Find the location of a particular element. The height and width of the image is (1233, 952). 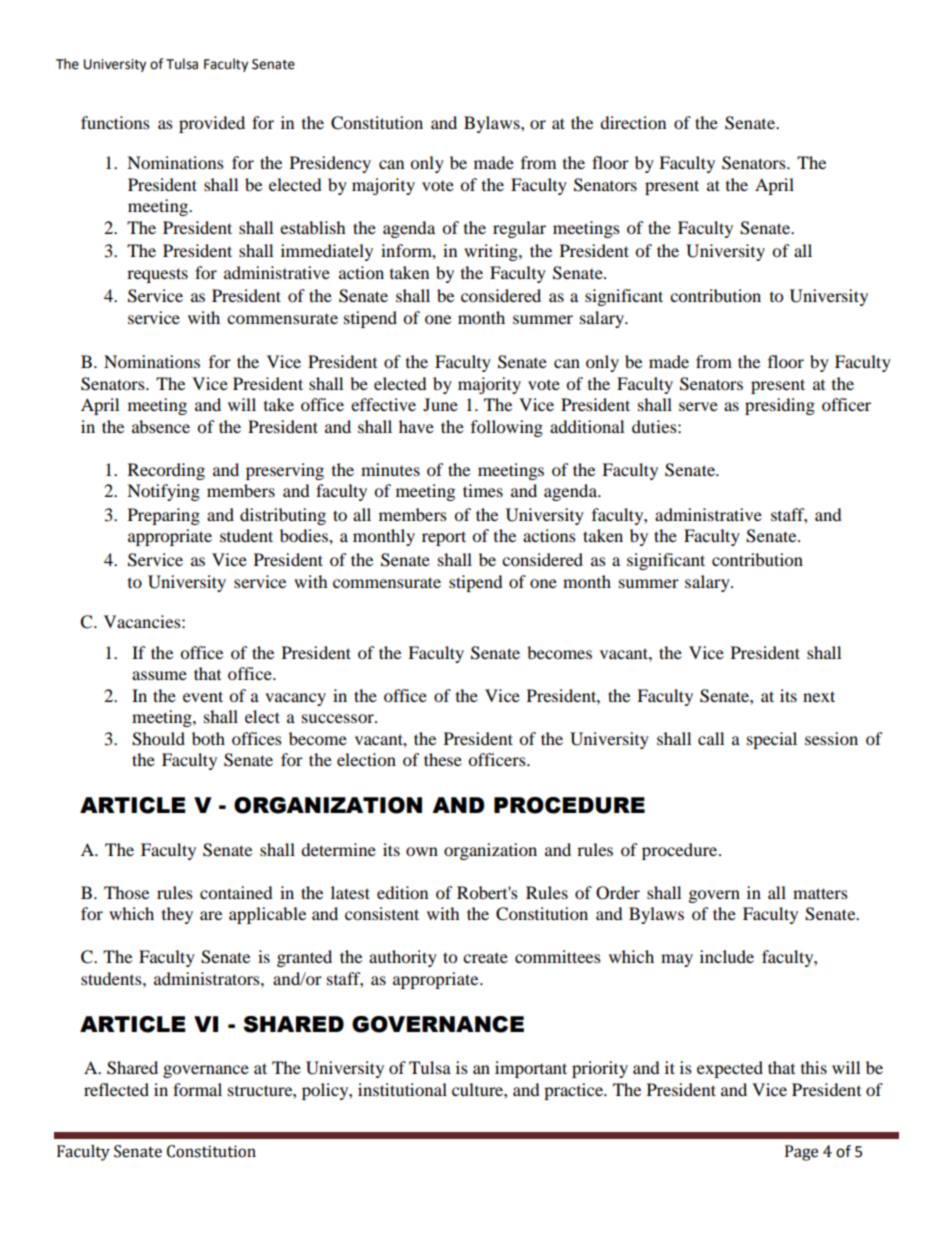

report is located at coordinates (444, 538).
